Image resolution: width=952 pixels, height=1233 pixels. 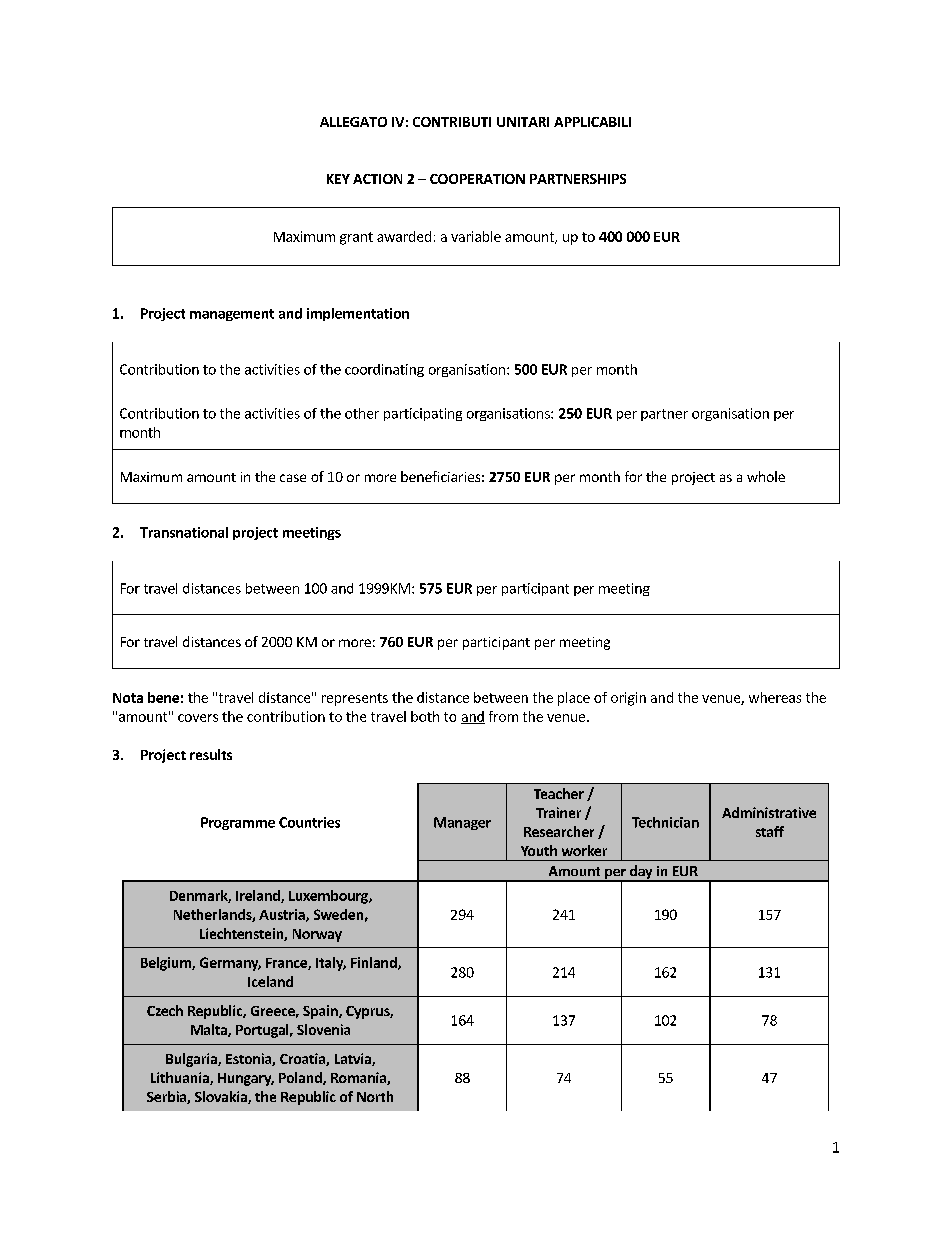 What do you see at coordinates (462, 823) in the image?
I see `Manager` at bounding box center [462, 823].
